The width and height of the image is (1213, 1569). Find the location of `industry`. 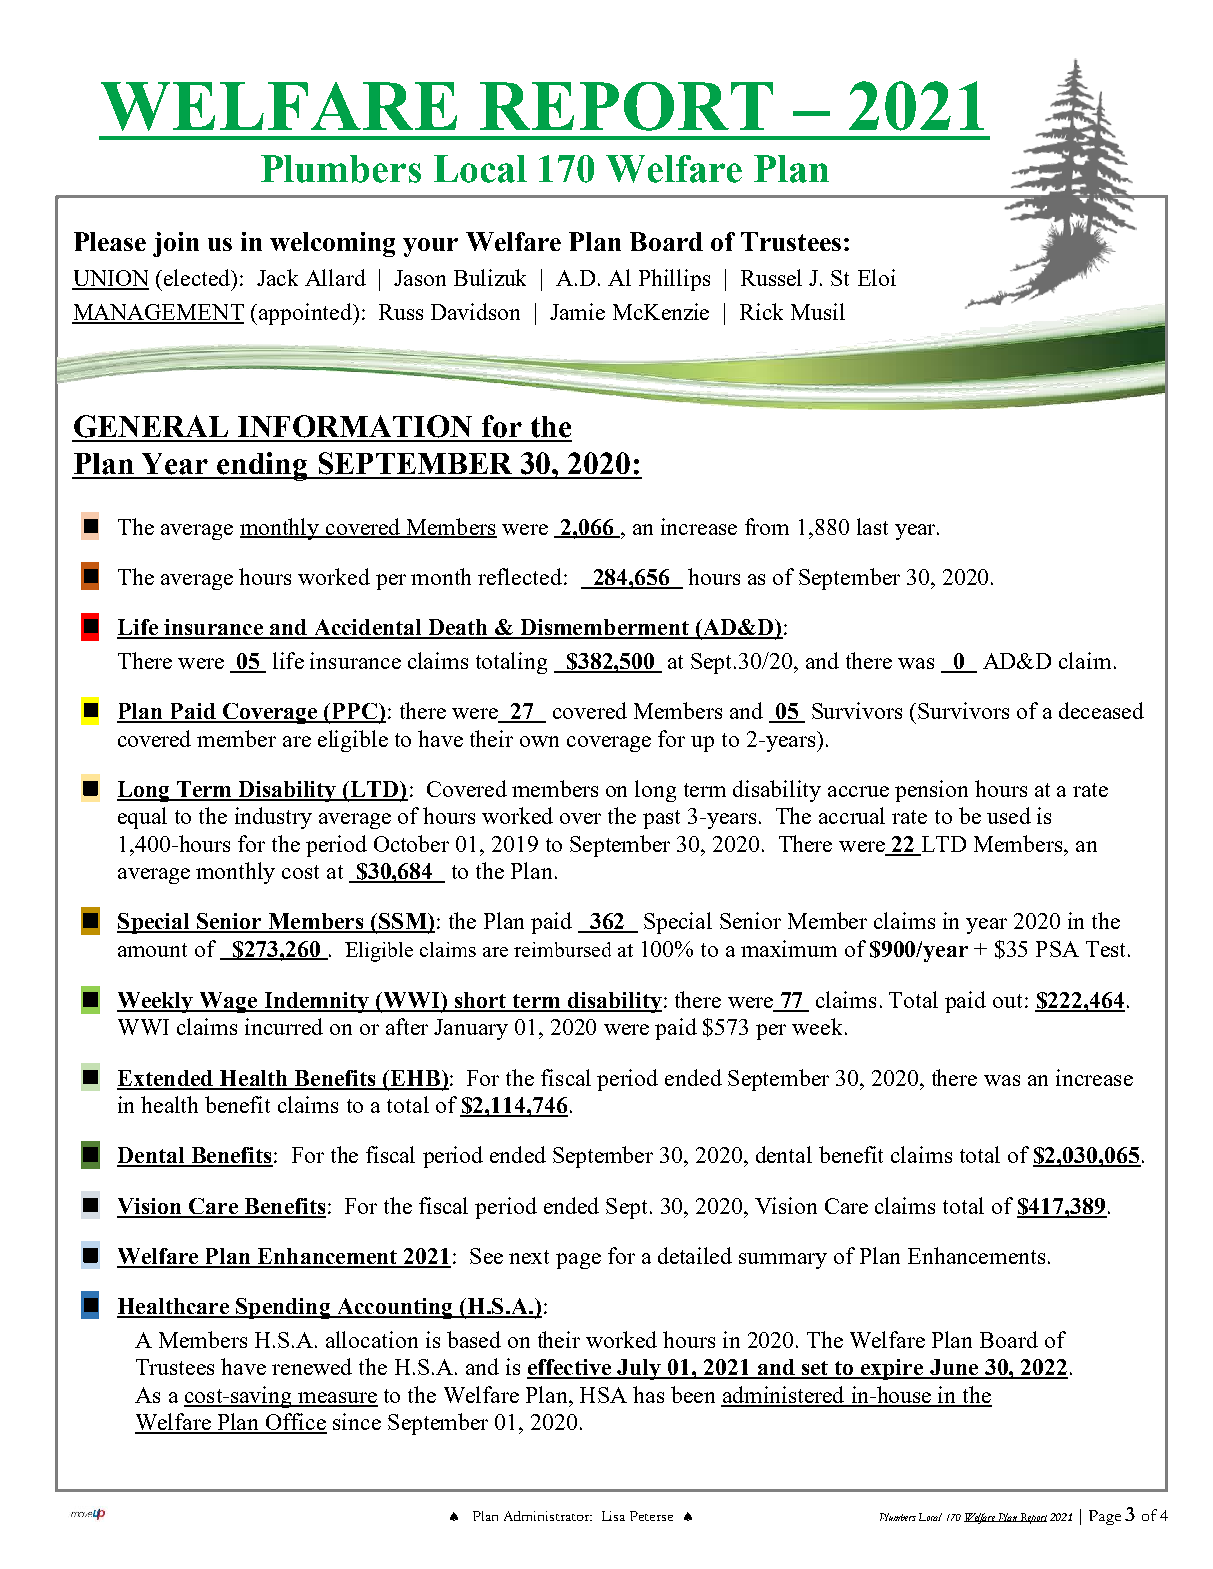

industry is located at coordinates (273, 818).
